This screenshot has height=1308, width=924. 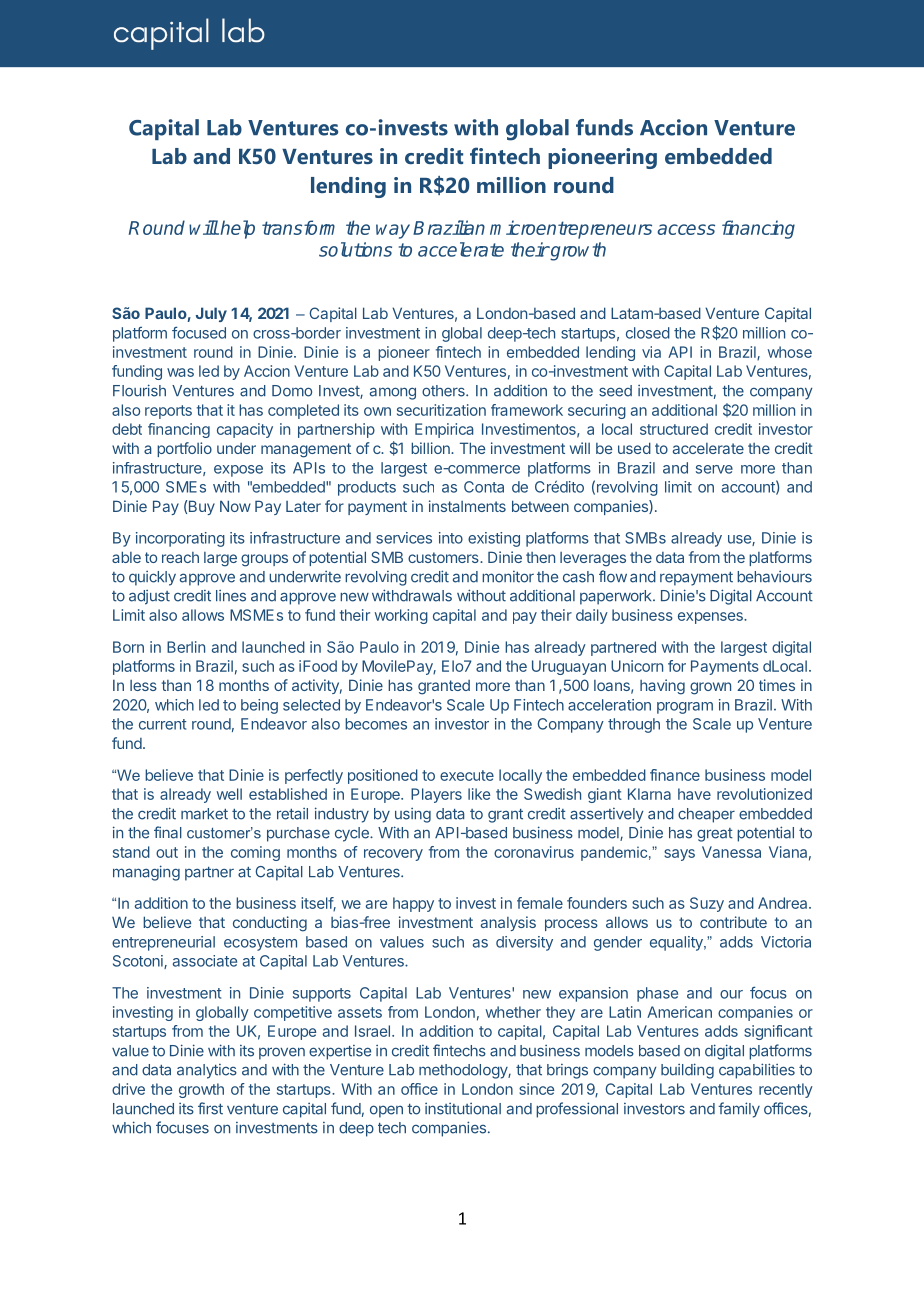 What do you see at coordinates (186, 647) in the screenshot?
I see `Berlin` at bounding box center [186, 647].
